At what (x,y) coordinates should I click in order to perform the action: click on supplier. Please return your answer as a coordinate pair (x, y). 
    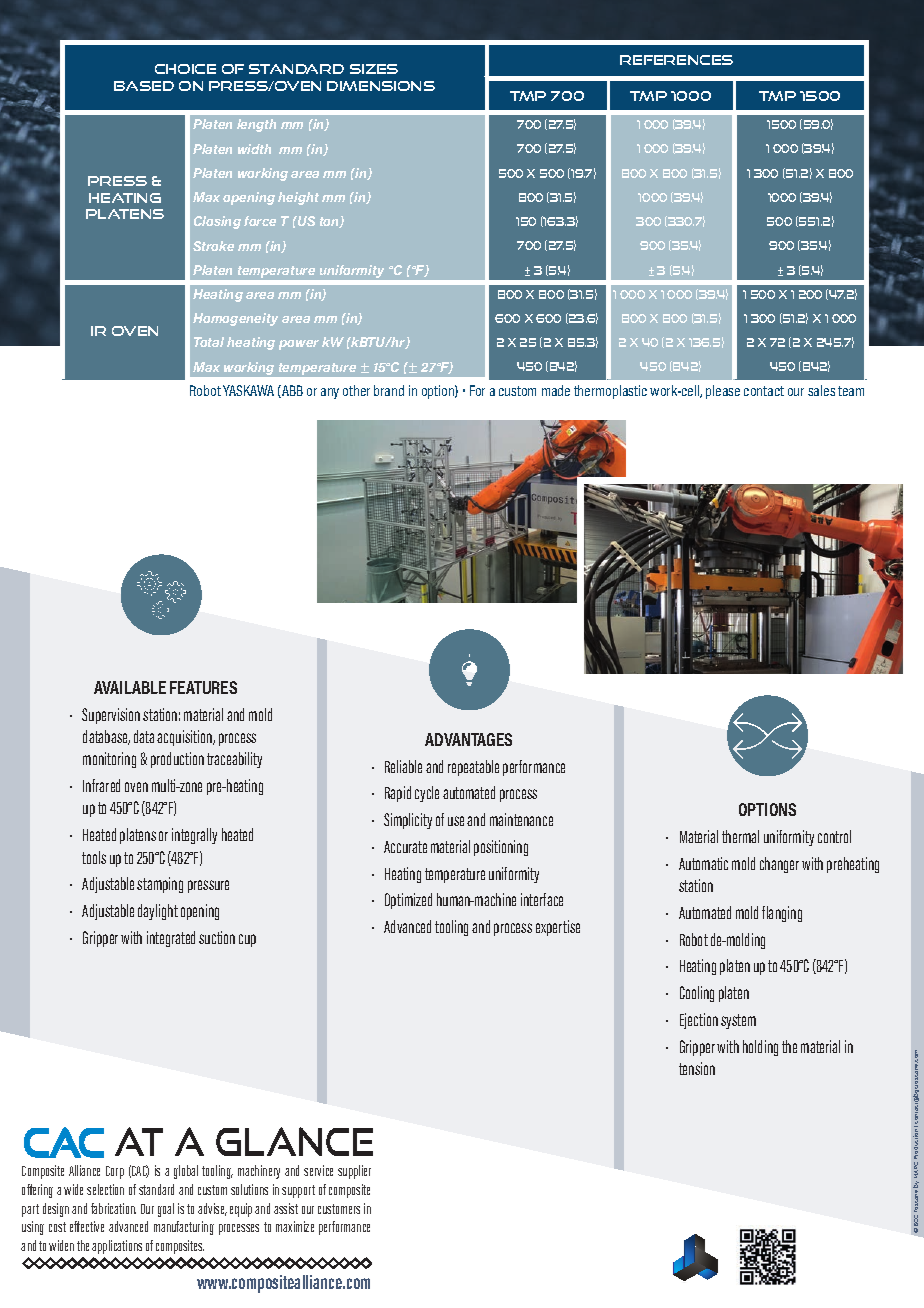
    Looking at the image, I should click on (354, 1172).
